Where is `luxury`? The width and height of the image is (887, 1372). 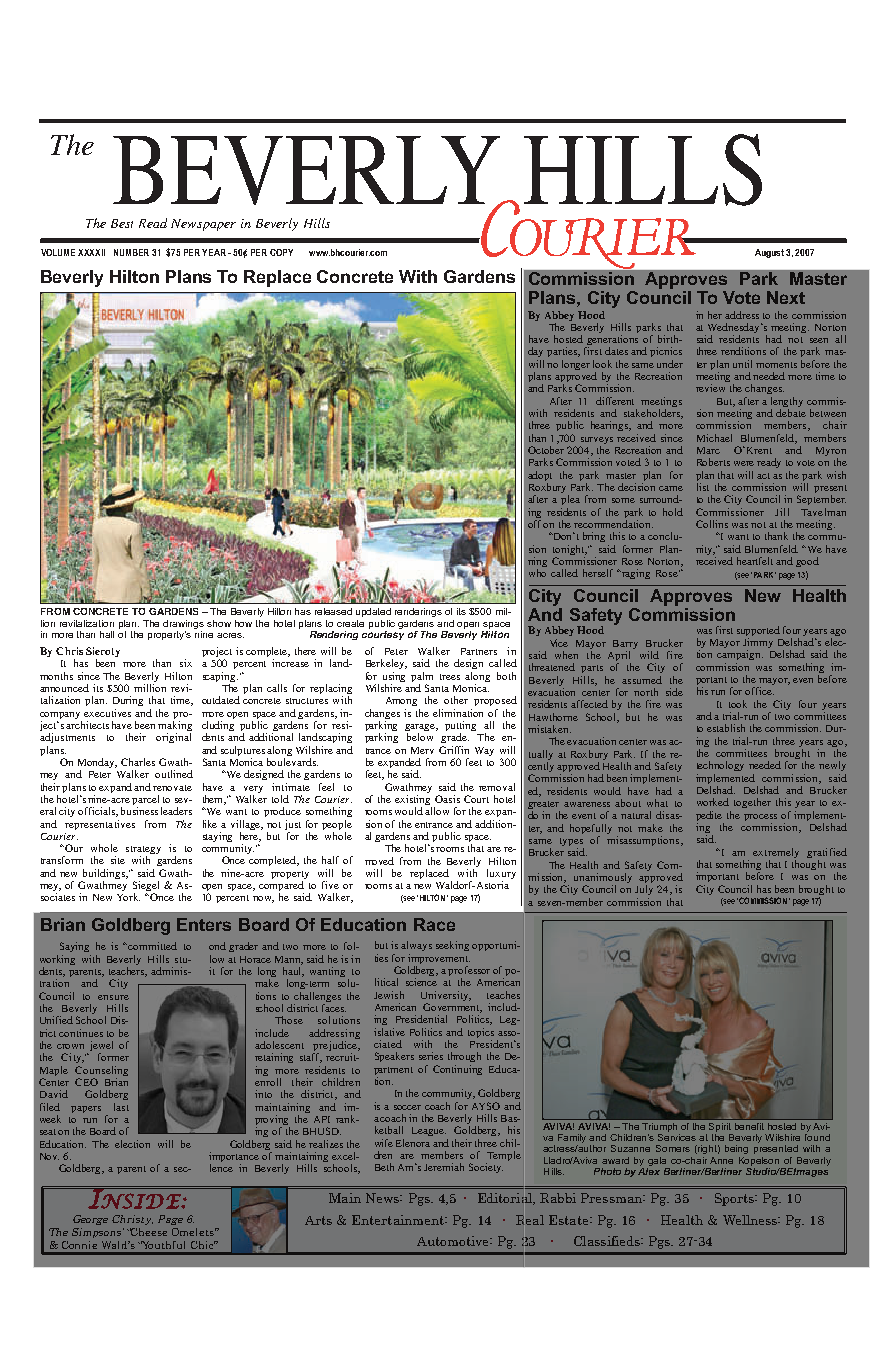 luxury is located at coordinates (501, 875).
